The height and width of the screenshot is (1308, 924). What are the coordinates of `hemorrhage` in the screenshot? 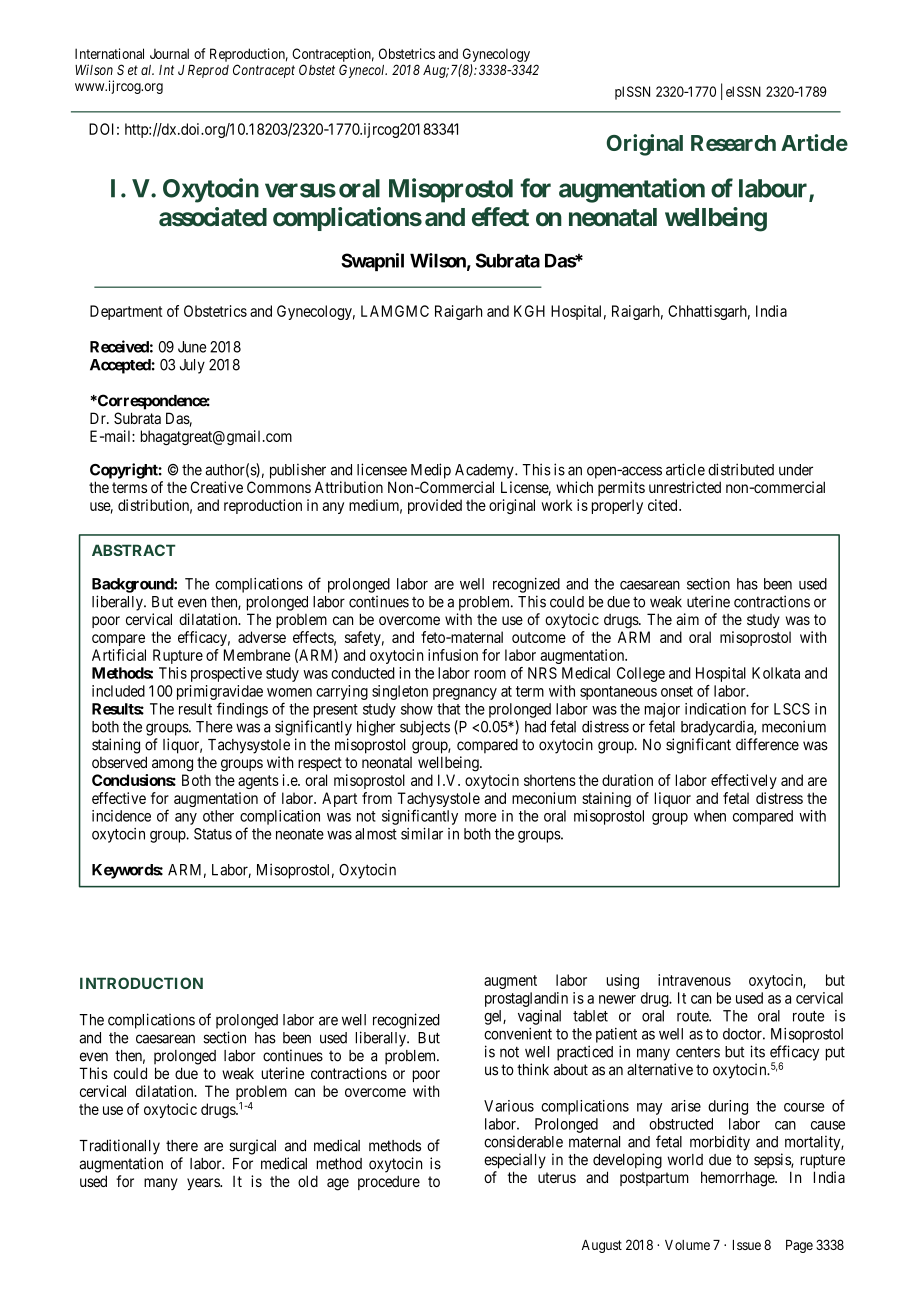 It's located at (738, 1179).
